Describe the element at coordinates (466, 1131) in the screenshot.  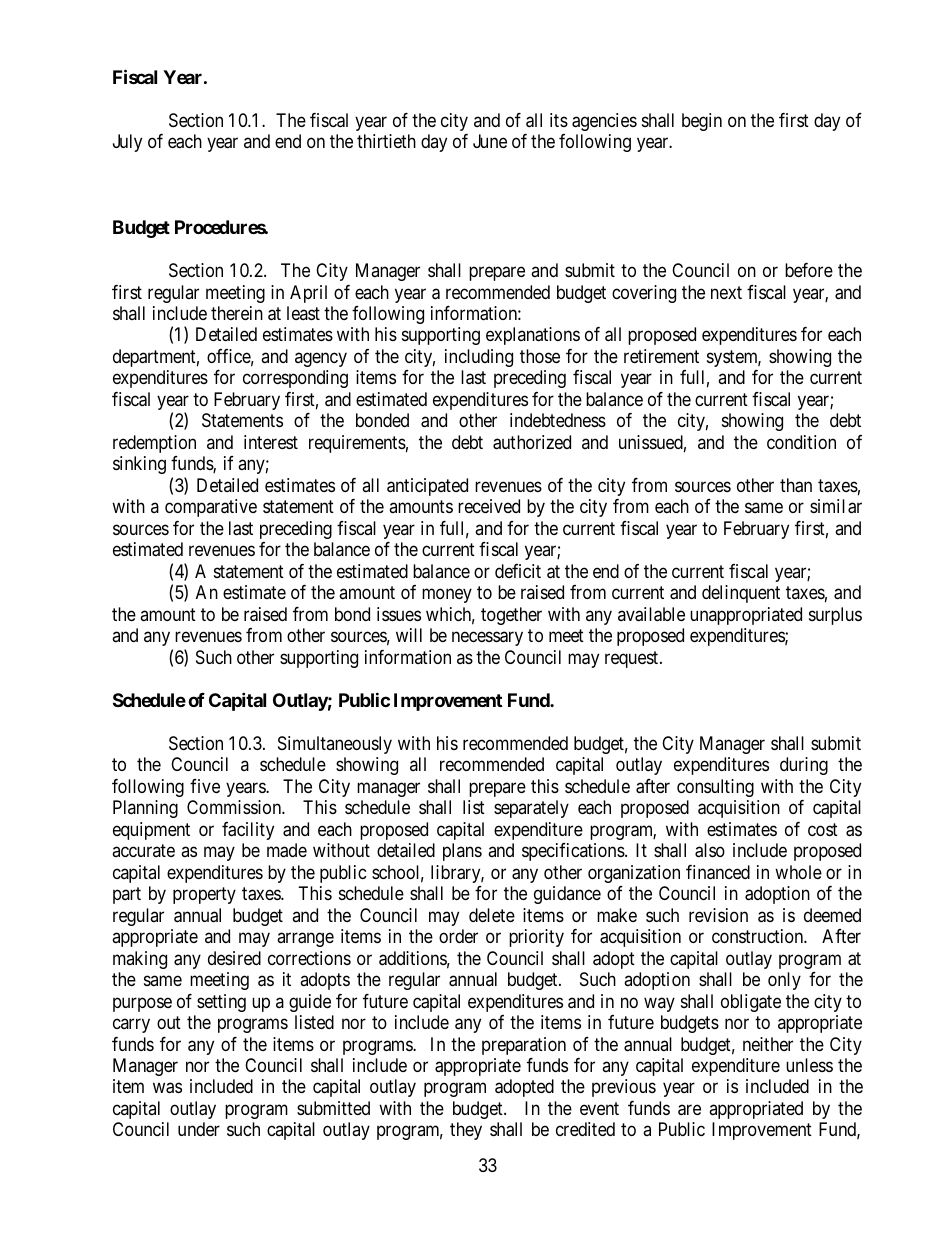
I see `they` at that location.
